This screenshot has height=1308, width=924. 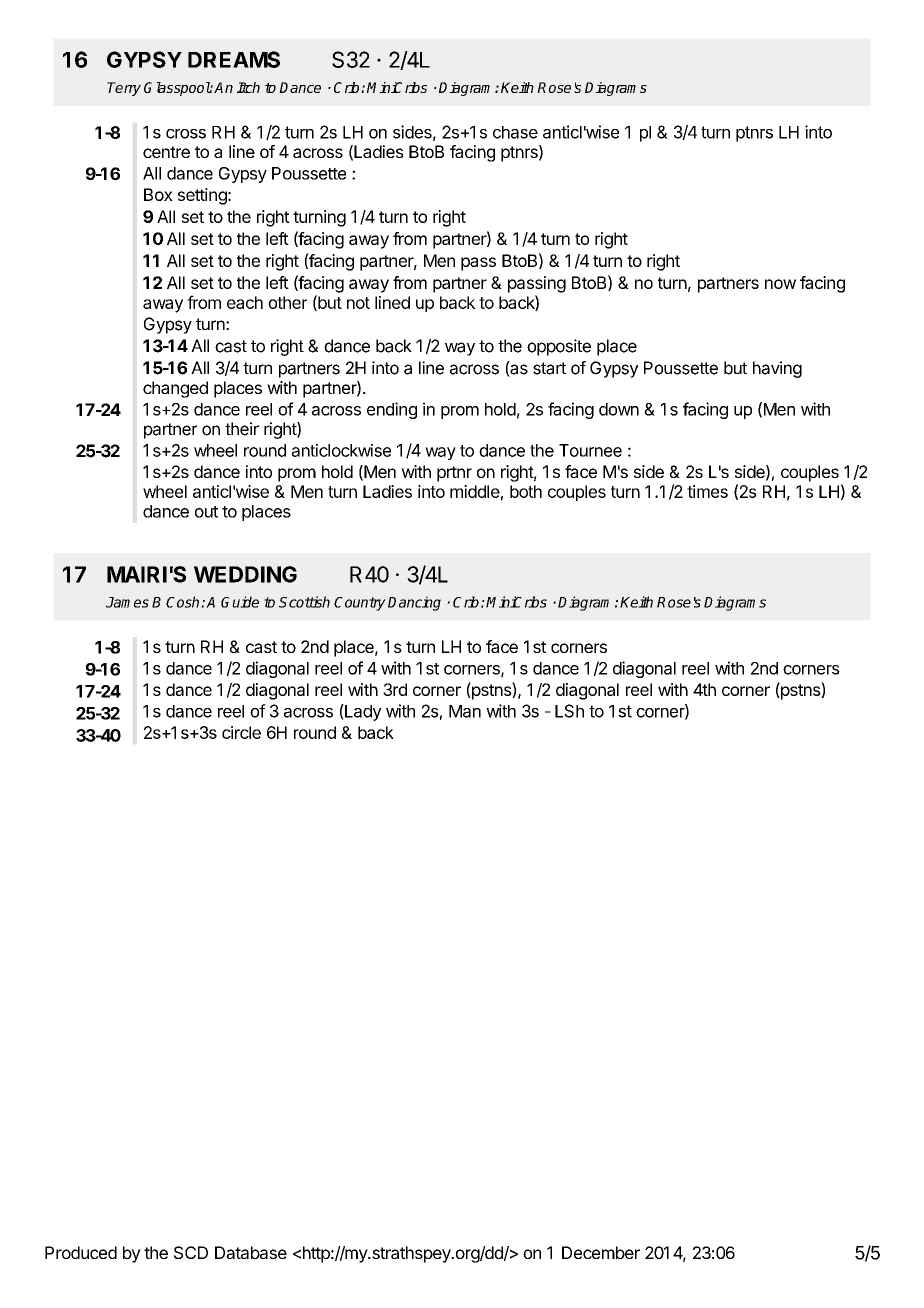 I want to click on December, so click(x=601, y=1252).
